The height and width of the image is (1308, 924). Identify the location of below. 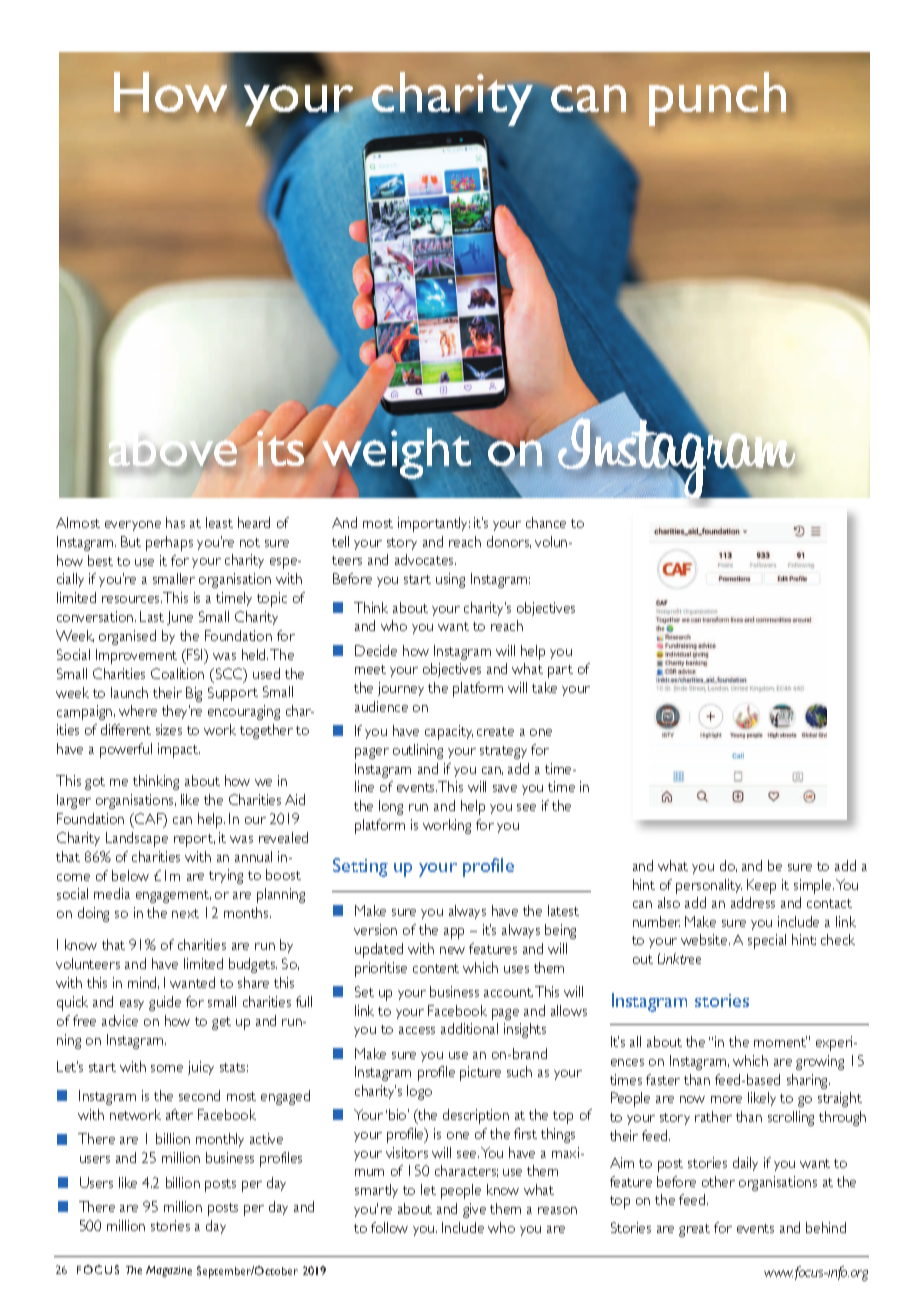
(130, 875).
